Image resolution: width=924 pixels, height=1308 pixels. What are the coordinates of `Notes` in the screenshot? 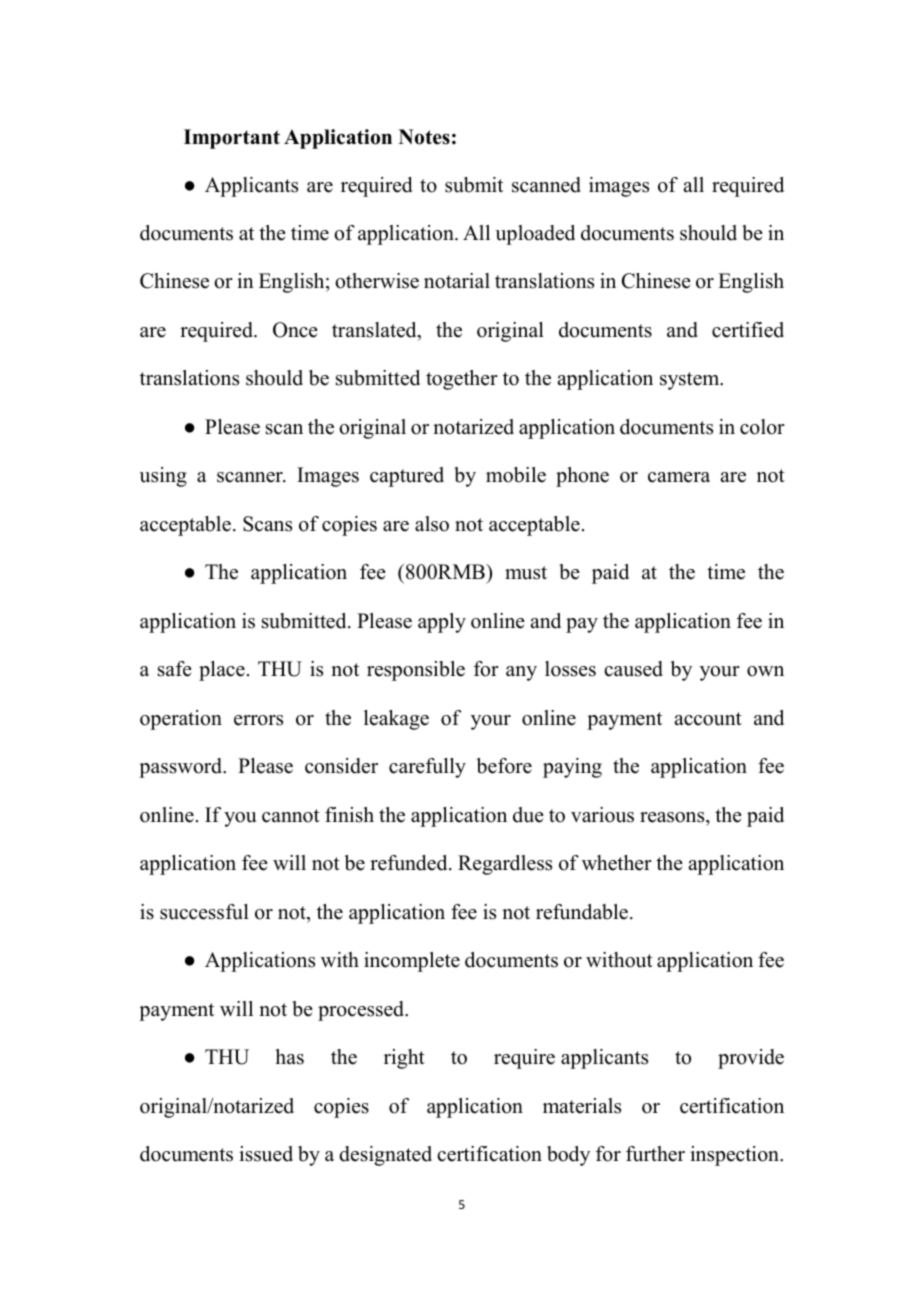 It's located at (424, 137).
